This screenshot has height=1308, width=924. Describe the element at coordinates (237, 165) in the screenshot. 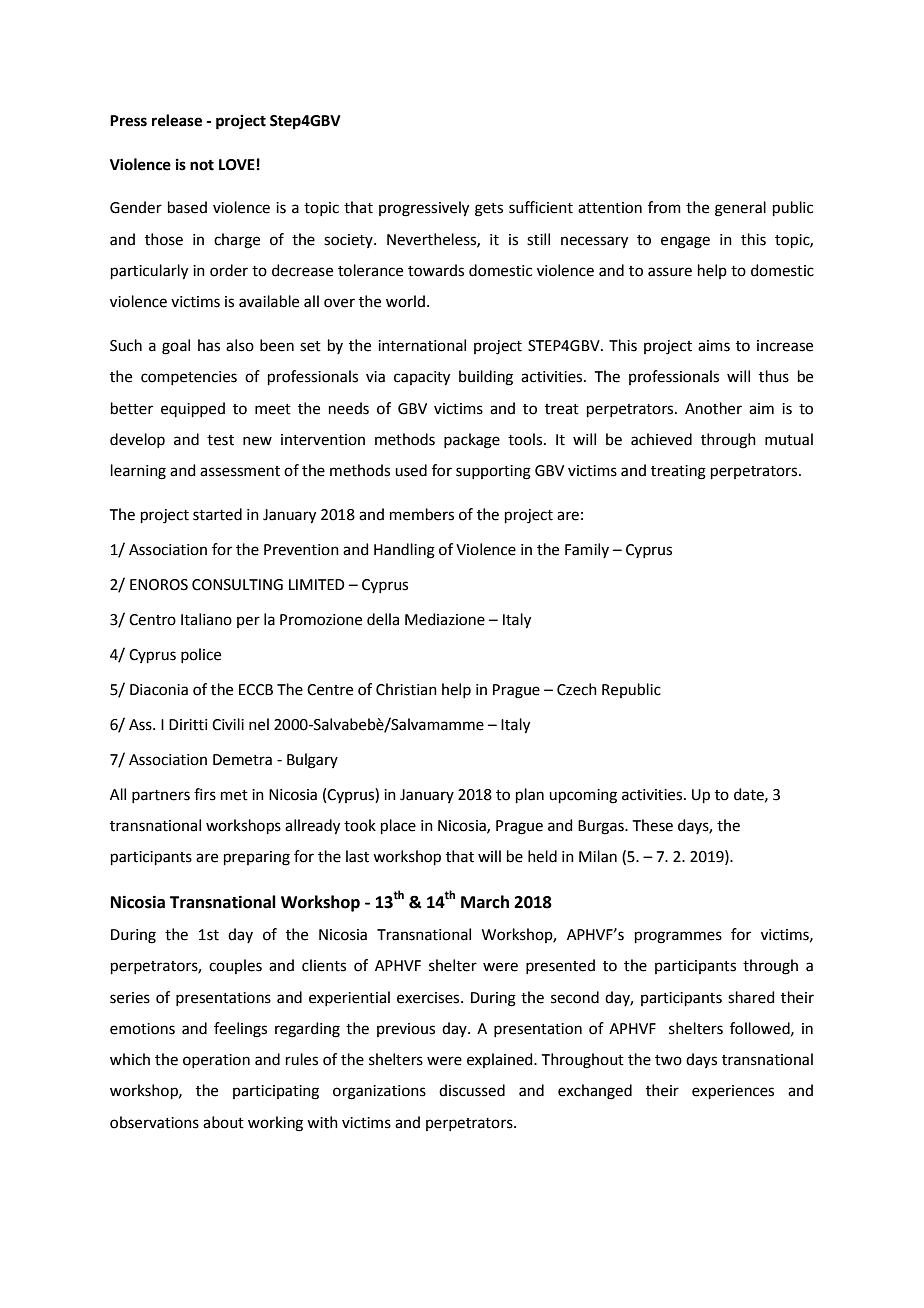

I see `LOVE` at that location.
